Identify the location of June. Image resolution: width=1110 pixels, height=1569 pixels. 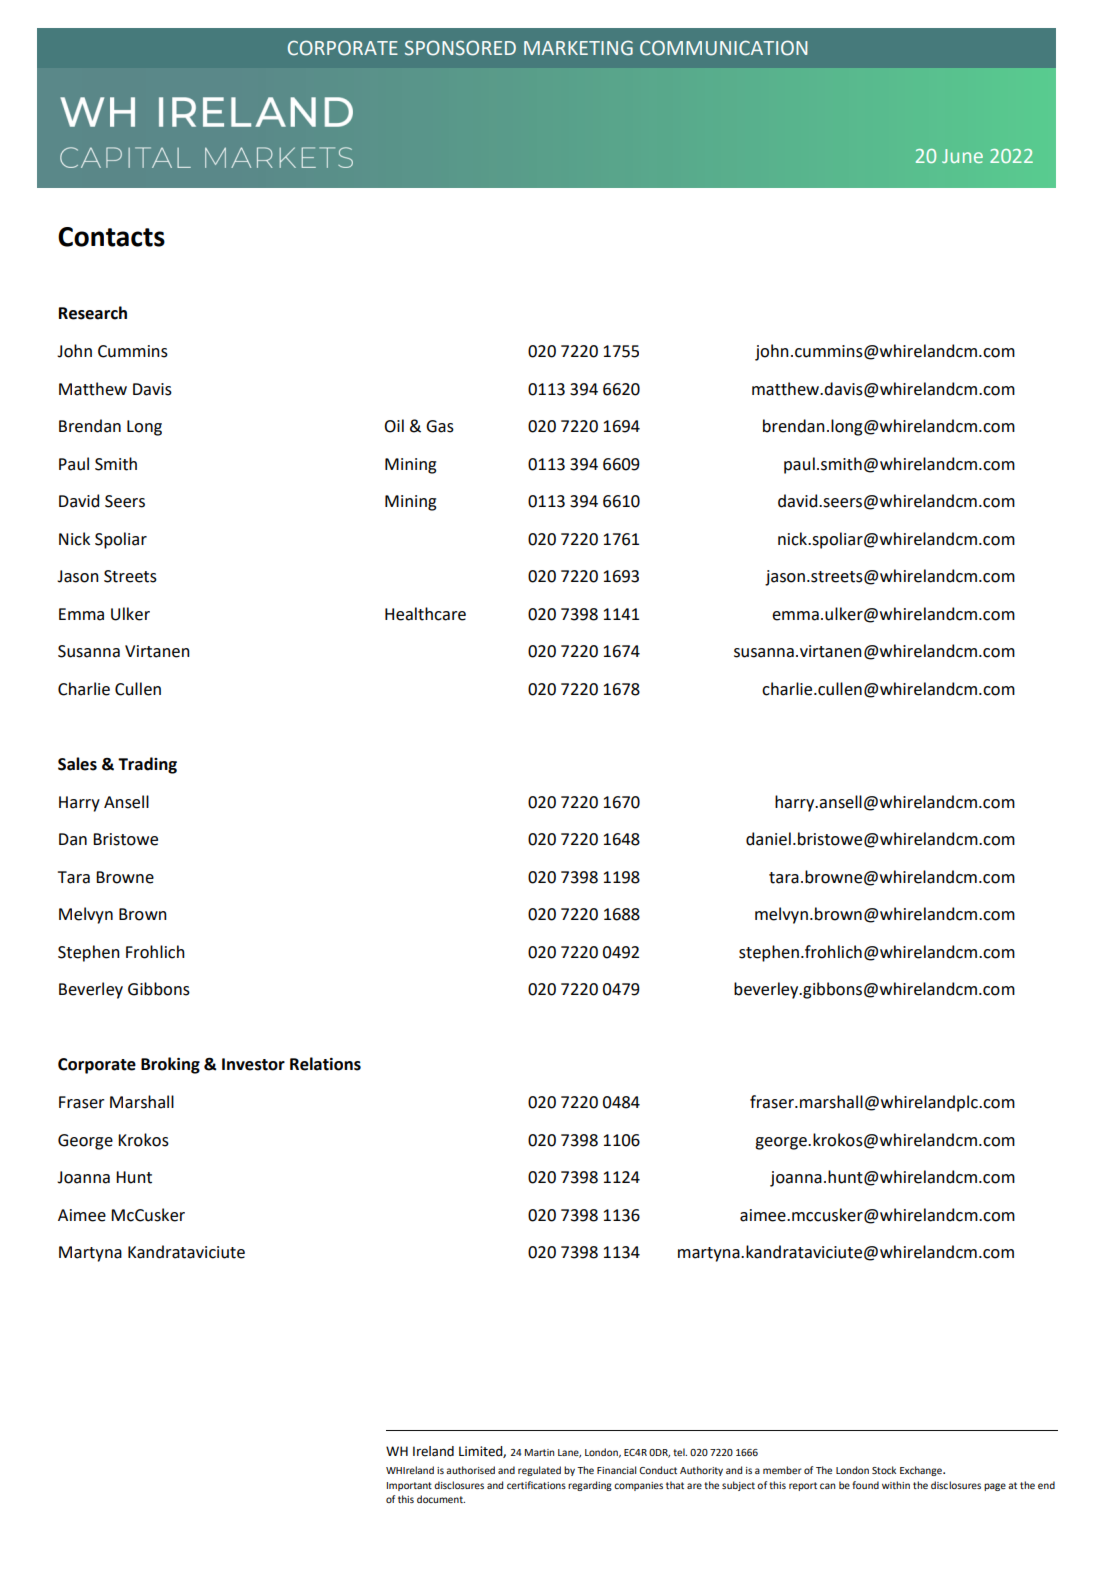
(962, 156).
